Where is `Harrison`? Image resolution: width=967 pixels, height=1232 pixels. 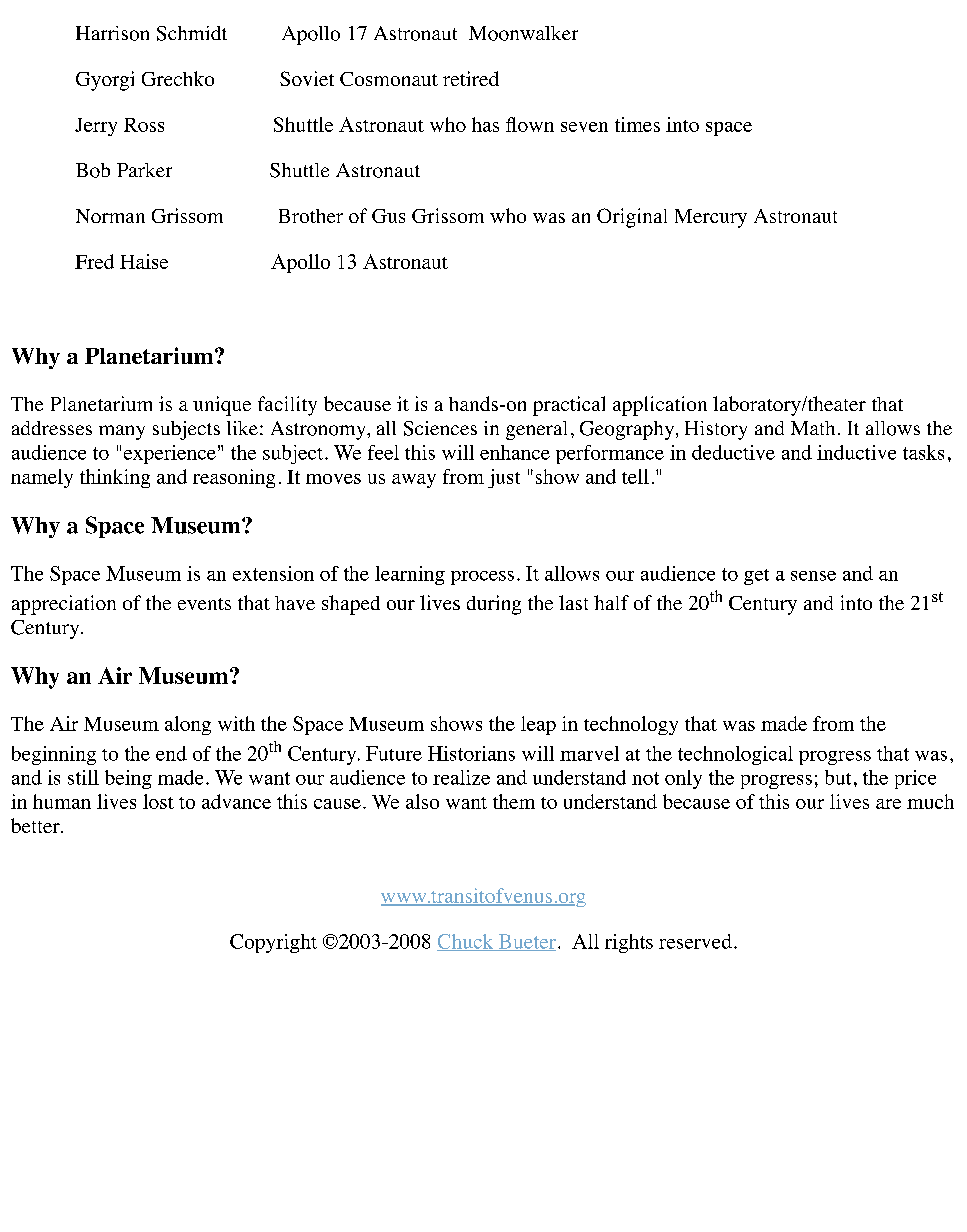
Harrison is located at coordinates (112, 33).
